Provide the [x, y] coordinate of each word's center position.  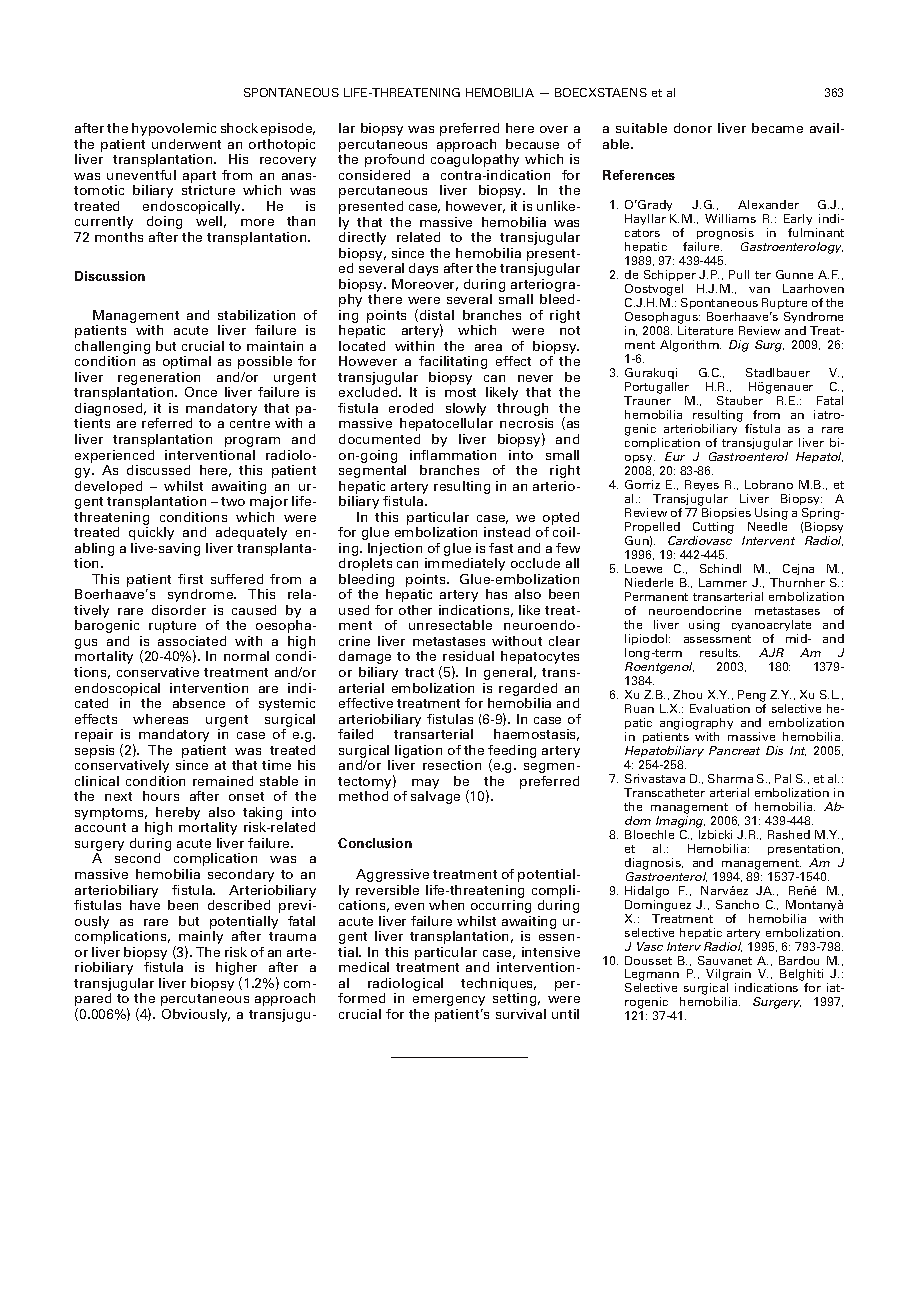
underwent [186, 144]
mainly [201, 939]
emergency [449, 1001]
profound [394, 160]
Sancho [737, 904]
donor [693, 128]
